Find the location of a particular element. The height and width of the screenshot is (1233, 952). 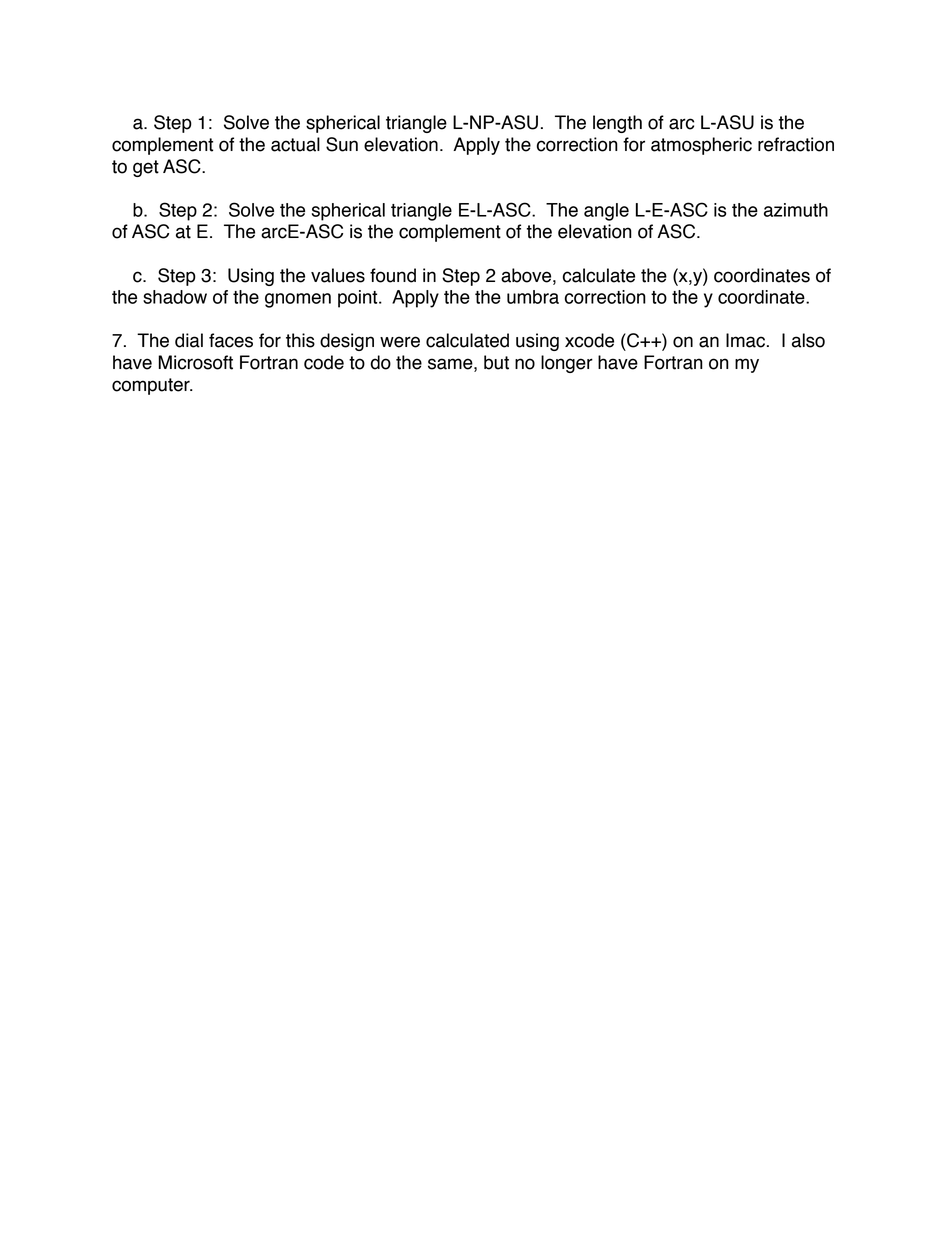

actual is located at coordinates (295, 144).
